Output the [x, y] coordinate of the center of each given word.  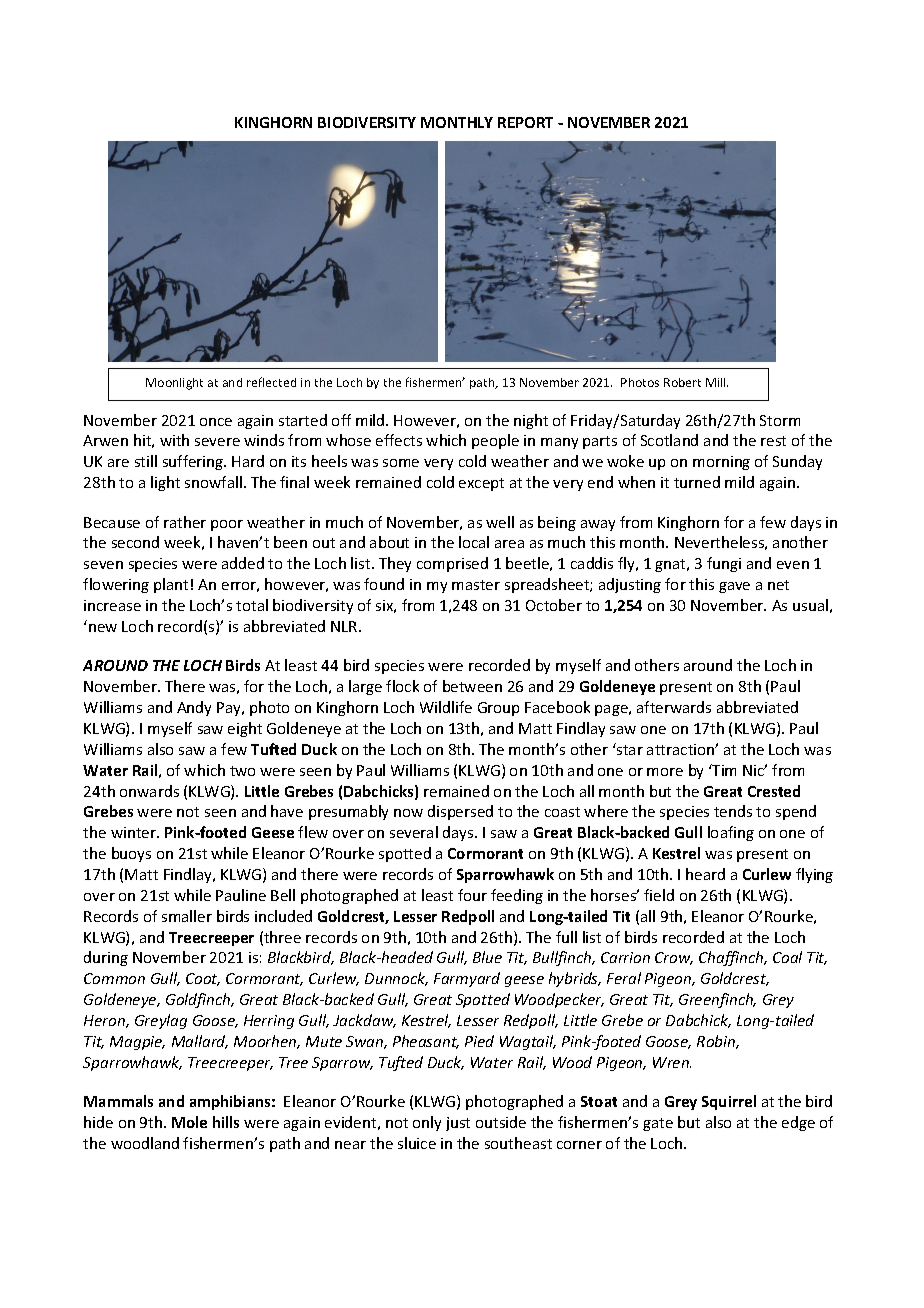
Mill [717, 382]
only [427, 1123]
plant [171, 585]
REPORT [525, 122]
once [216, 422]
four [472, 895]
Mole [189, 1122]
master [476, 585]
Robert [682, 382]
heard [705, 874]
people [495, 441]
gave [734, 587]
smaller [187, 916]
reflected [271, 382]
